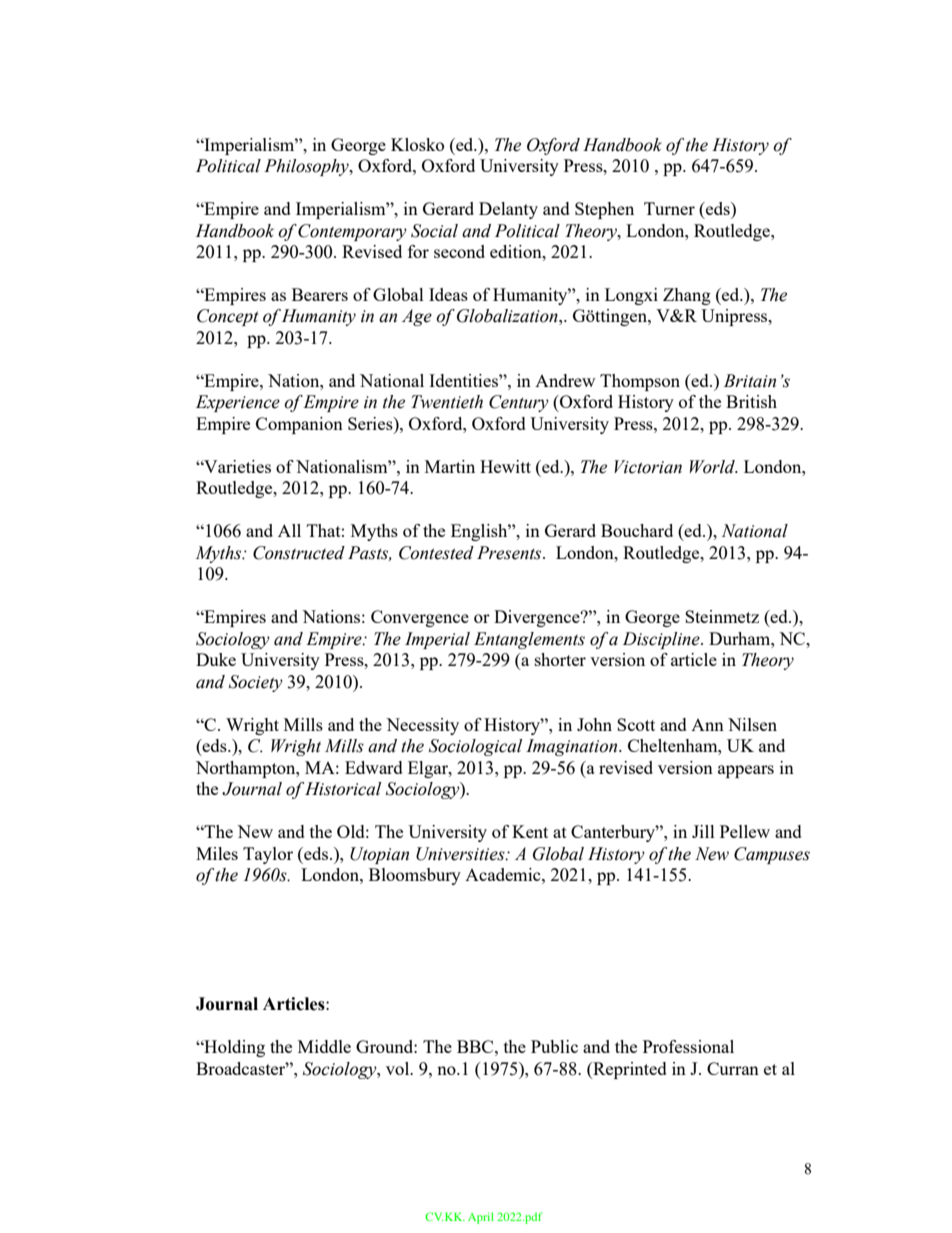 The image size is (952, 1233). I want to click on Philosophy, so click(307, 167).
